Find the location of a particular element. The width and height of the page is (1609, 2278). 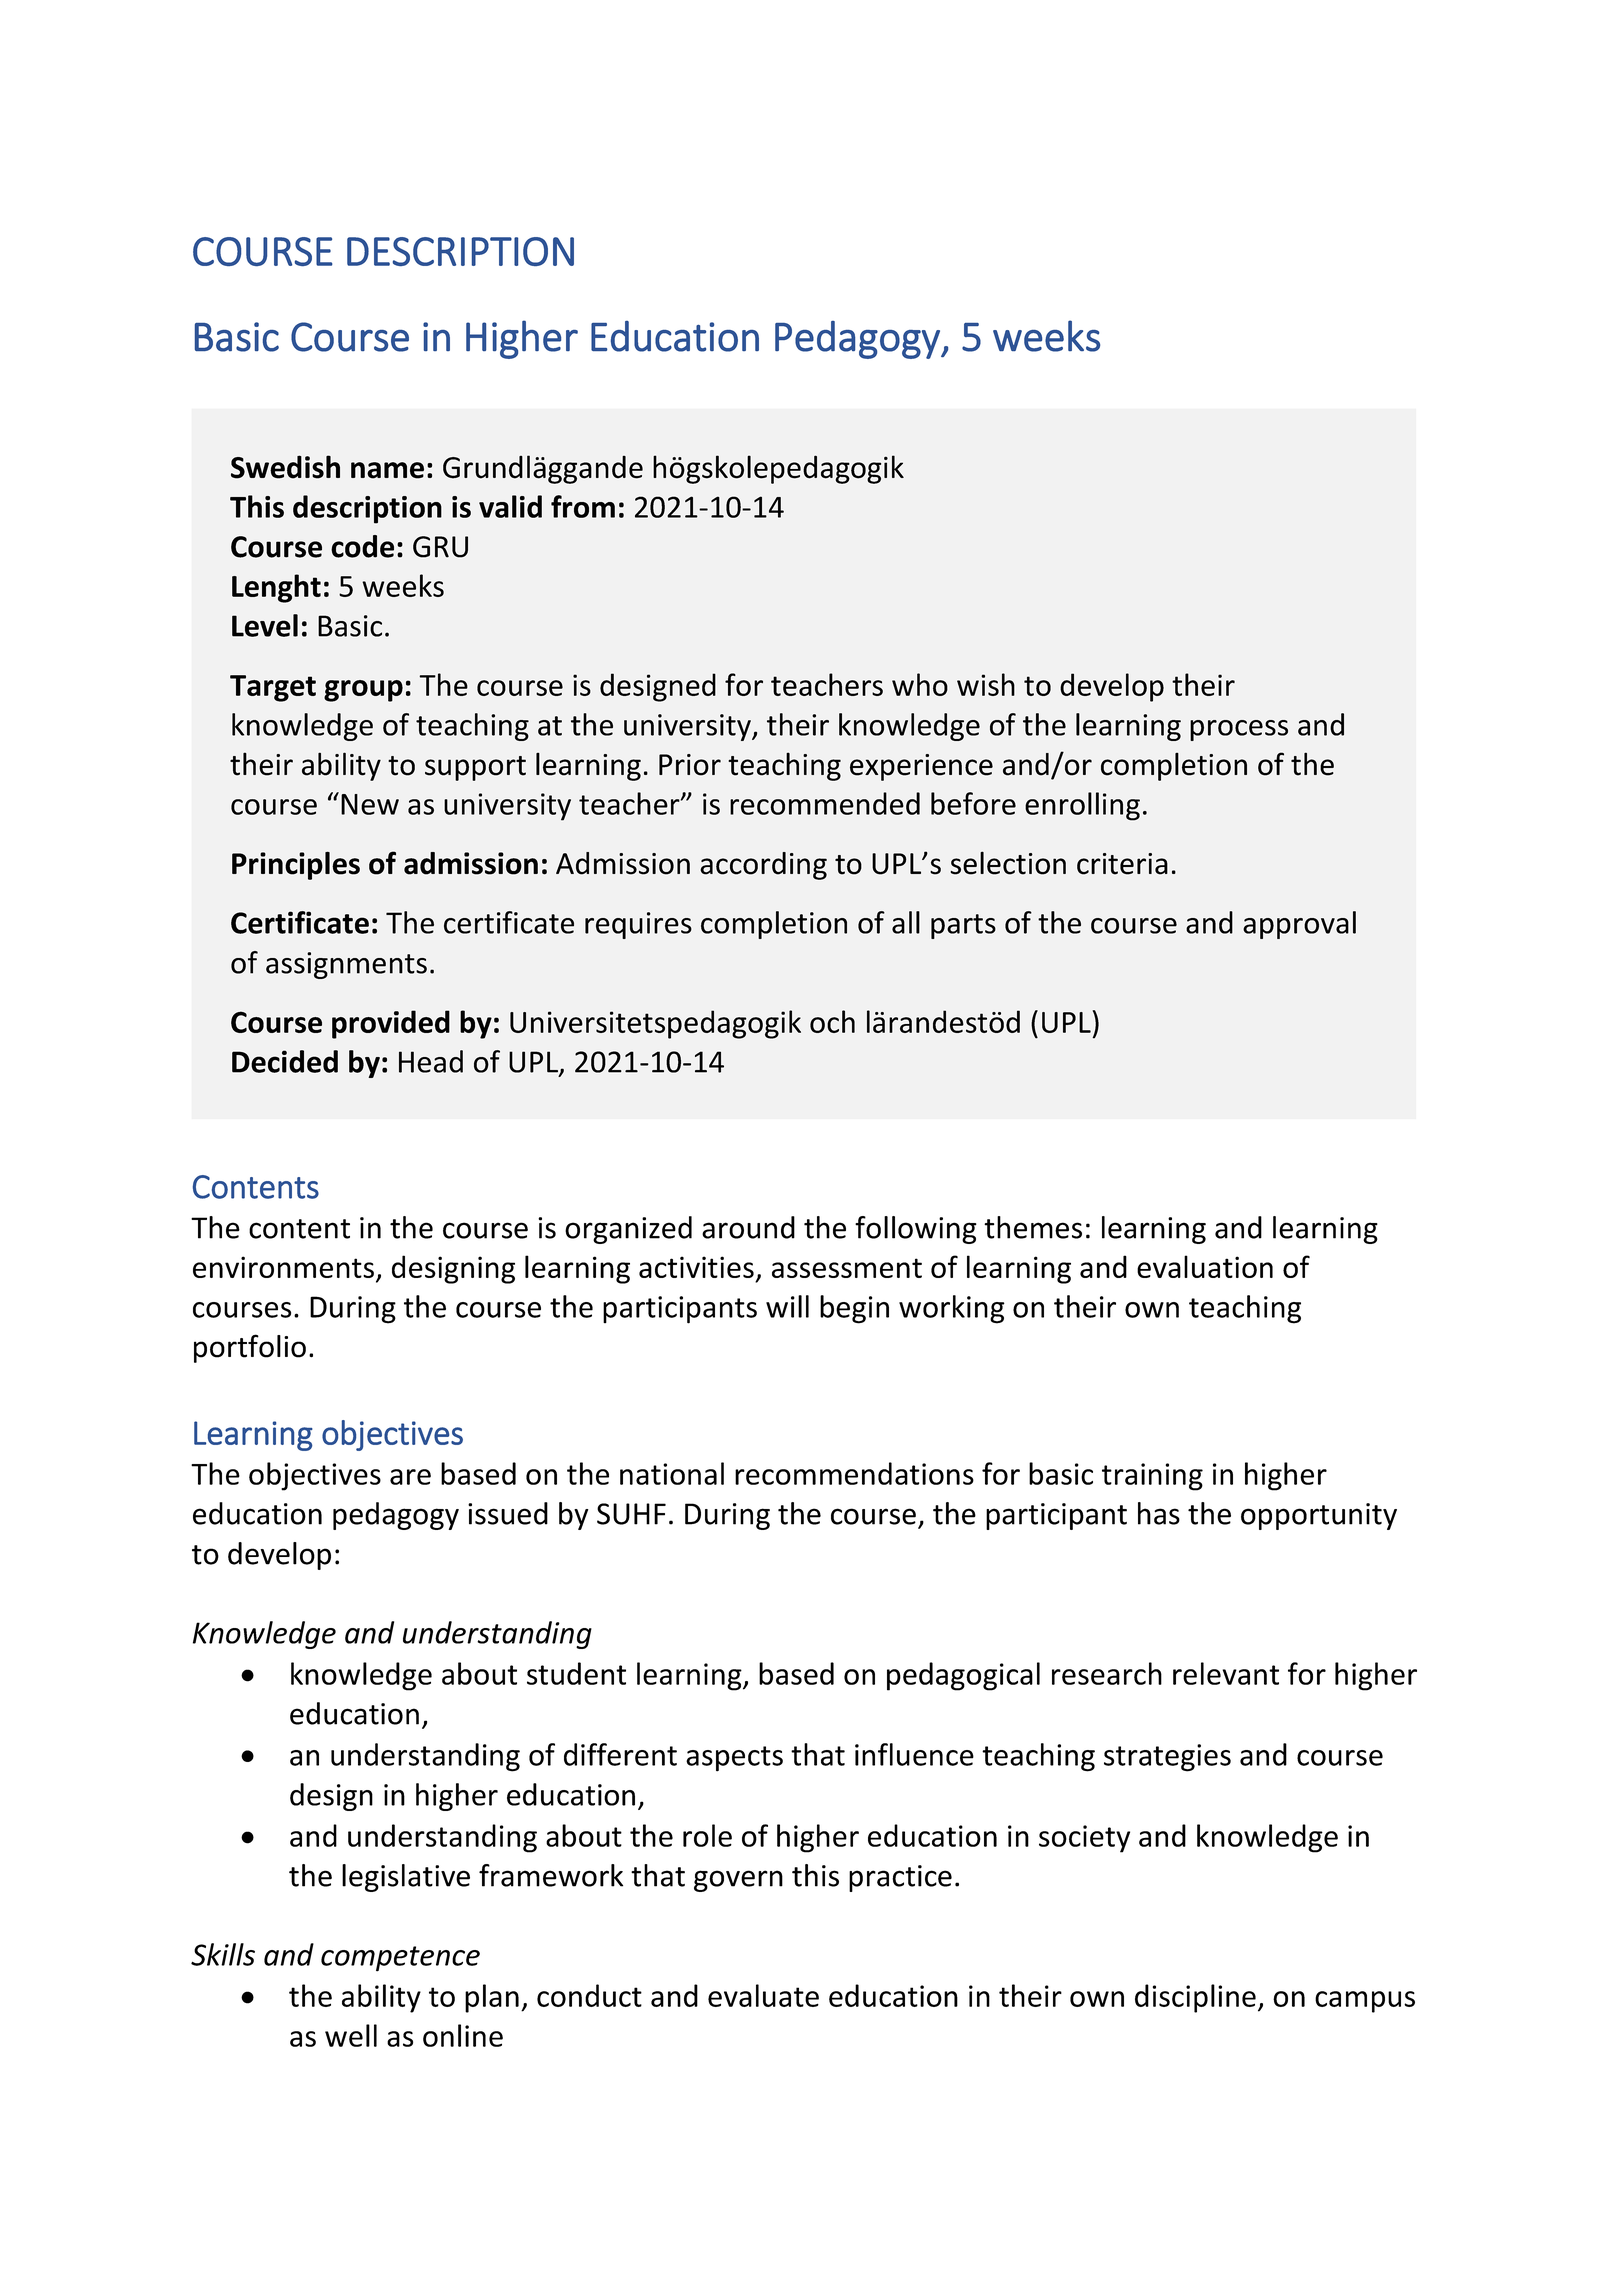

pedagogical is located at coordinates (963, 1676).
